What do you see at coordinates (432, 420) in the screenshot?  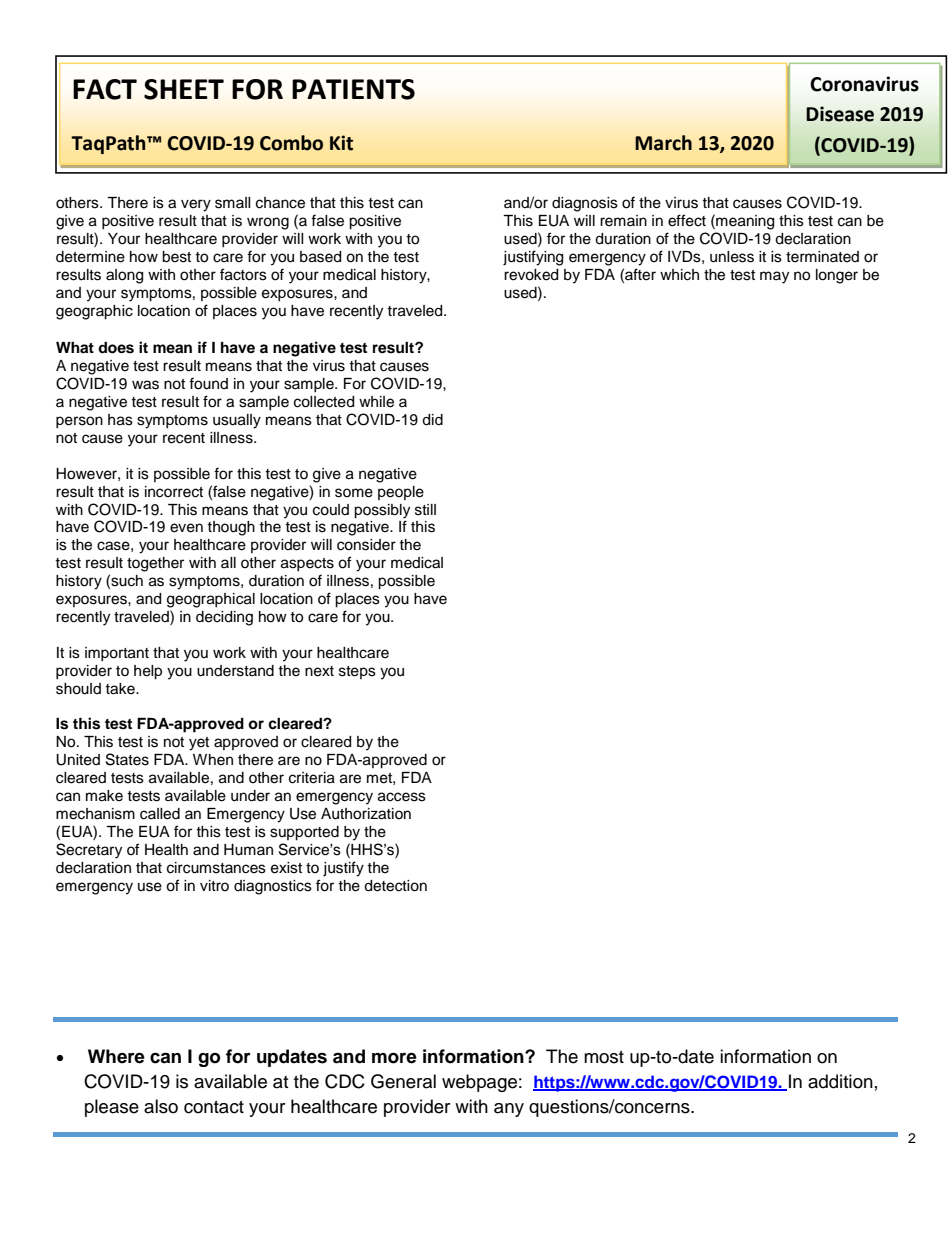 I see `did` at bounding box center [432, 420].
